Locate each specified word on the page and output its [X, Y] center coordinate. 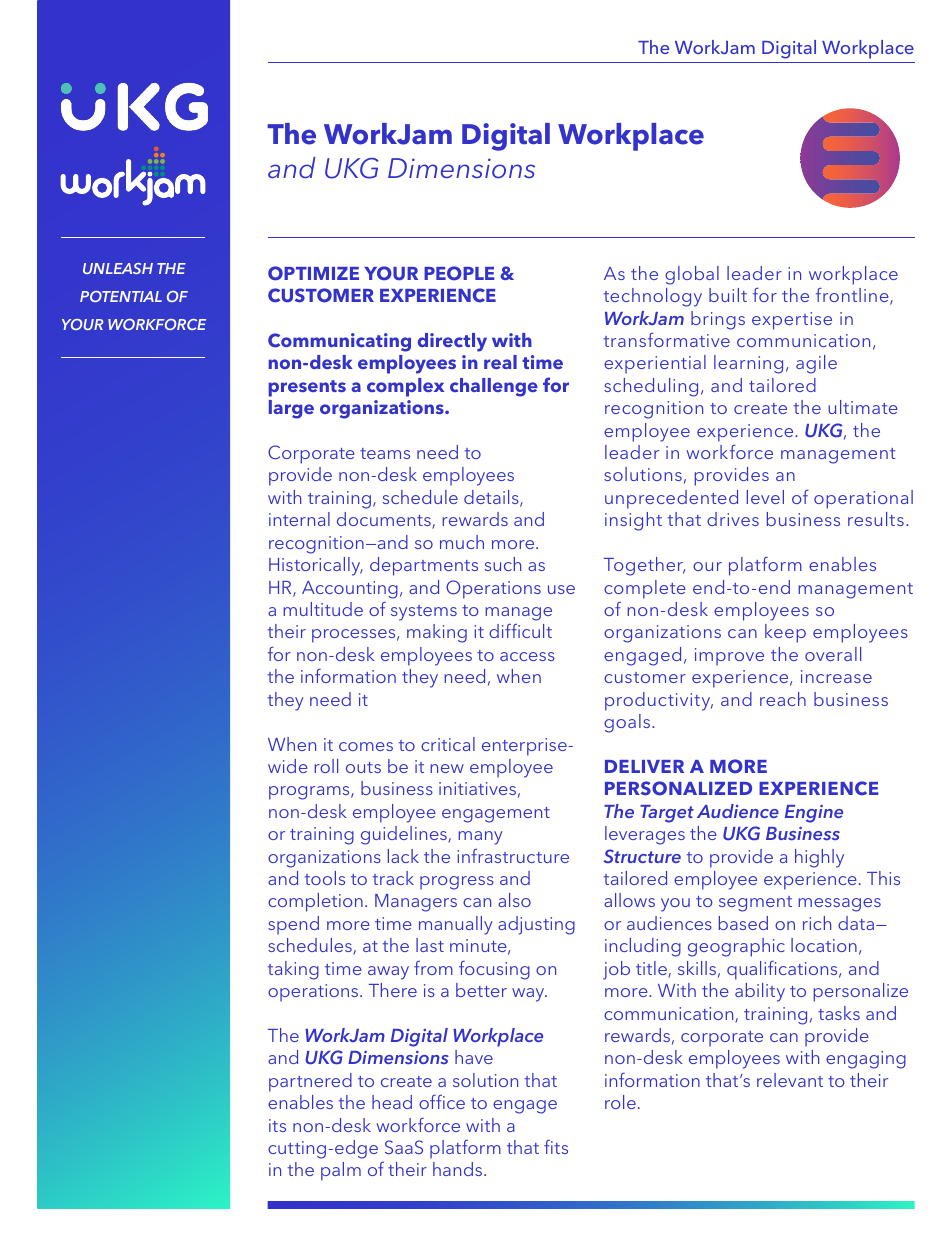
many [480, 838]
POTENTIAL [121, 296]
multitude [323, 609]
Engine [814, 814]
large [291, 409]
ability [760, 992]
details [492, 498]
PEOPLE [459, 273]
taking [293, 970]
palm [341, 1171]
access [527, 656]
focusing [494, 970]
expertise [792, 321]
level [765, 497]
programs [310, 793]
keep [785, 633]
